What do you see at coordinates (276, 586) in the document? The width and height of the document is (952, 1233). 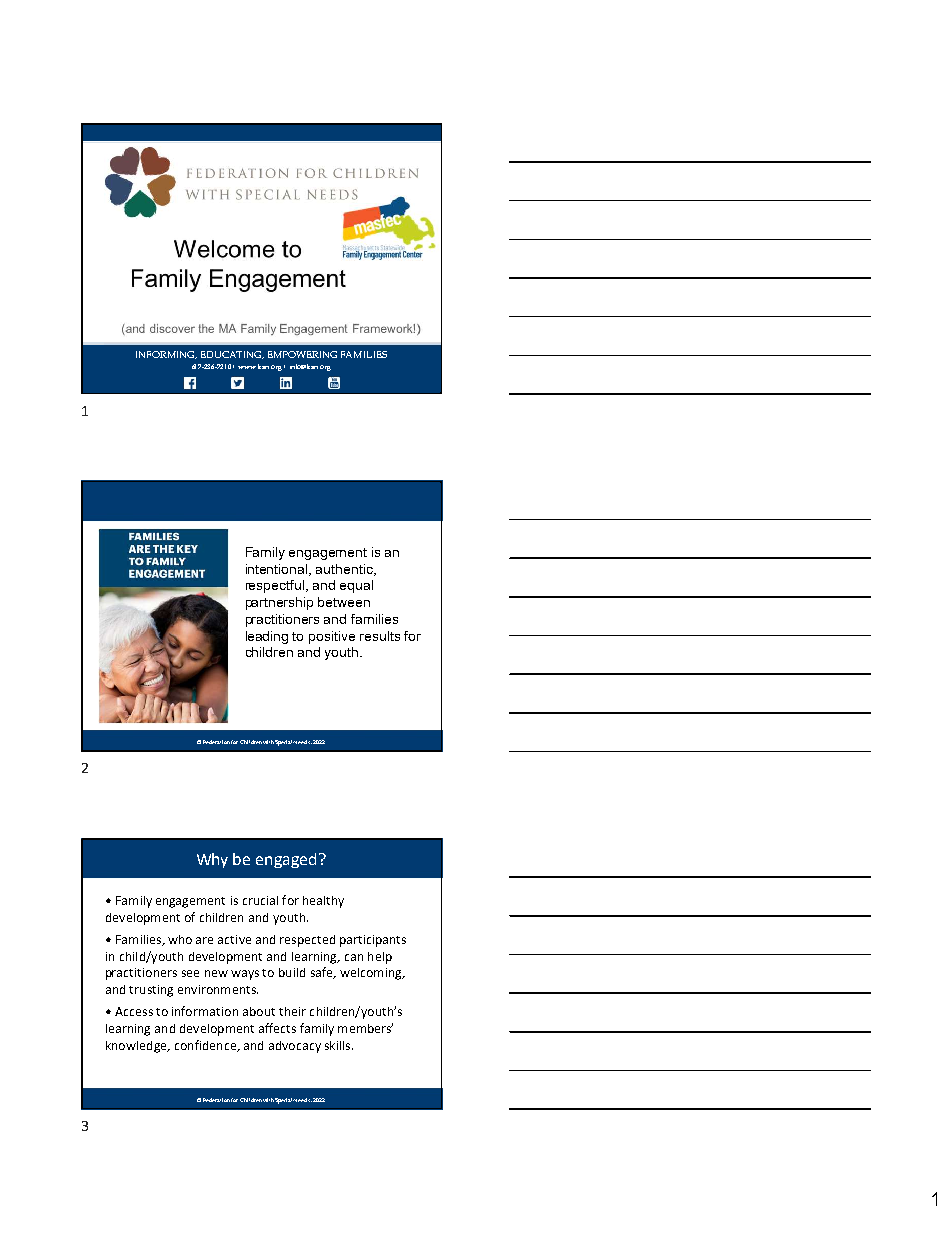 I see `respectful` at bounding box center [276, 586].
